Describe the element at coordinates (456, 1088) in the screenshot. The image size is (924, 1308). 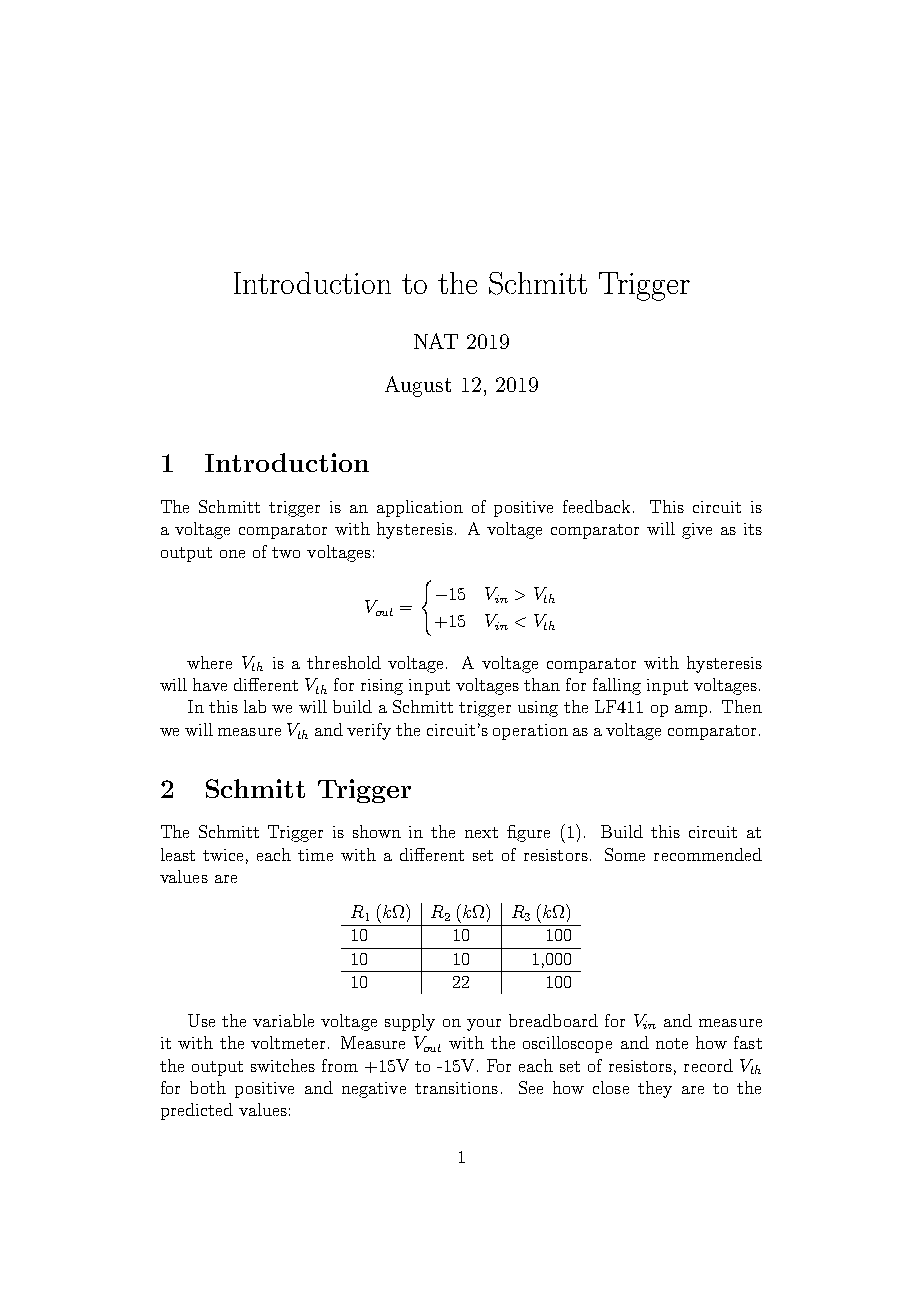
I see `transitions` at that location.
